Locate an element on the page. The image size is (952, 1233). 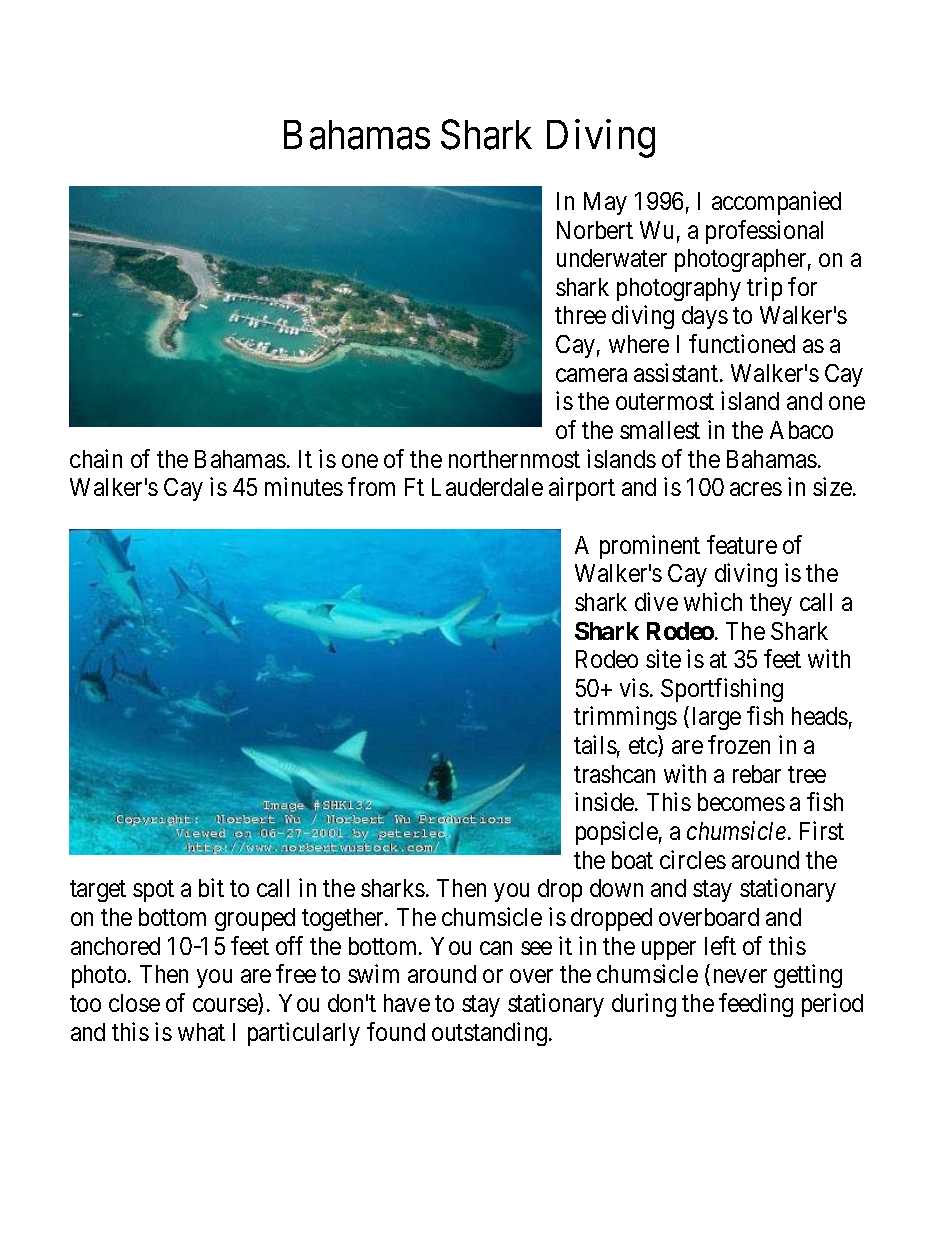
May is located at coordinates (605, 203).
